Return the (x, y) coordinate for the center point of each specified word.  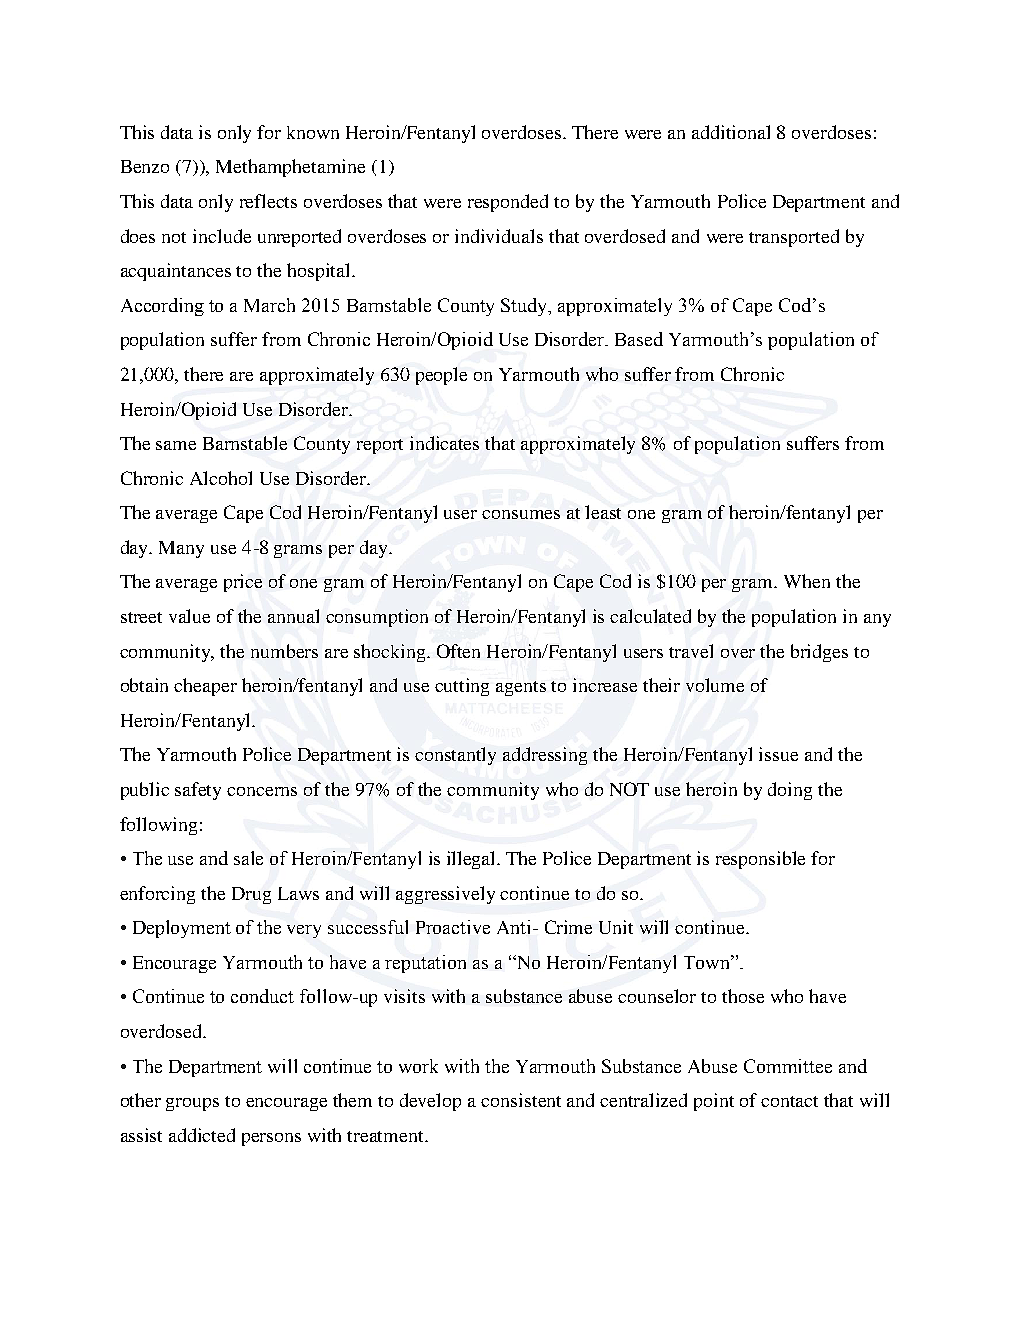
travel (691, 651)
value (189, 616)
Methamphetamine (290, 168)
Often (458, 651)
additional (731, 132)
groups (192, 1104)
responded (508, 203)
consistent (521, 1100)
